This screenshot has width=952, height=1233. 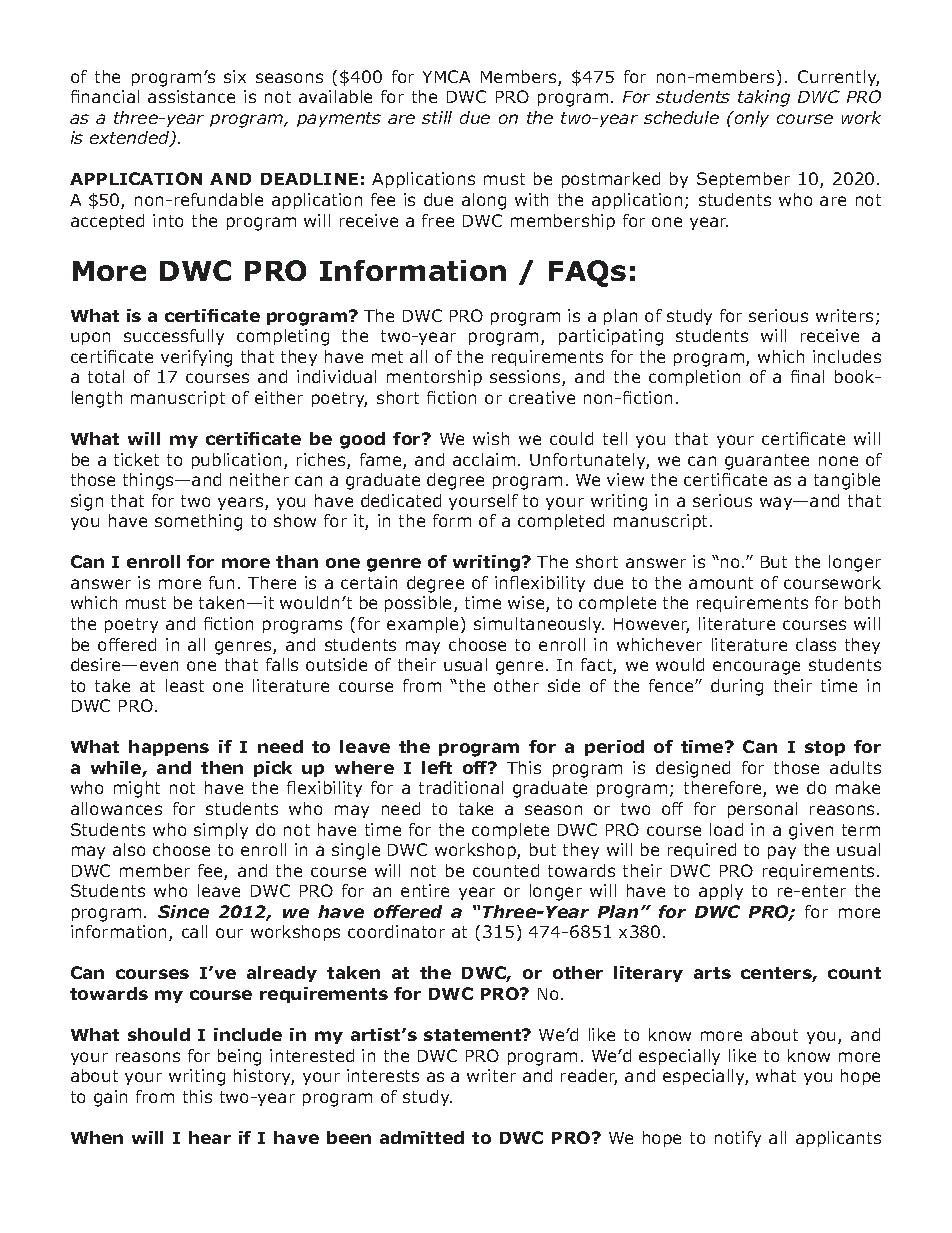 What do you see at coordinates (191, 96) in the screenshot?
I see `assistance` at bounding box center [191, 96].
